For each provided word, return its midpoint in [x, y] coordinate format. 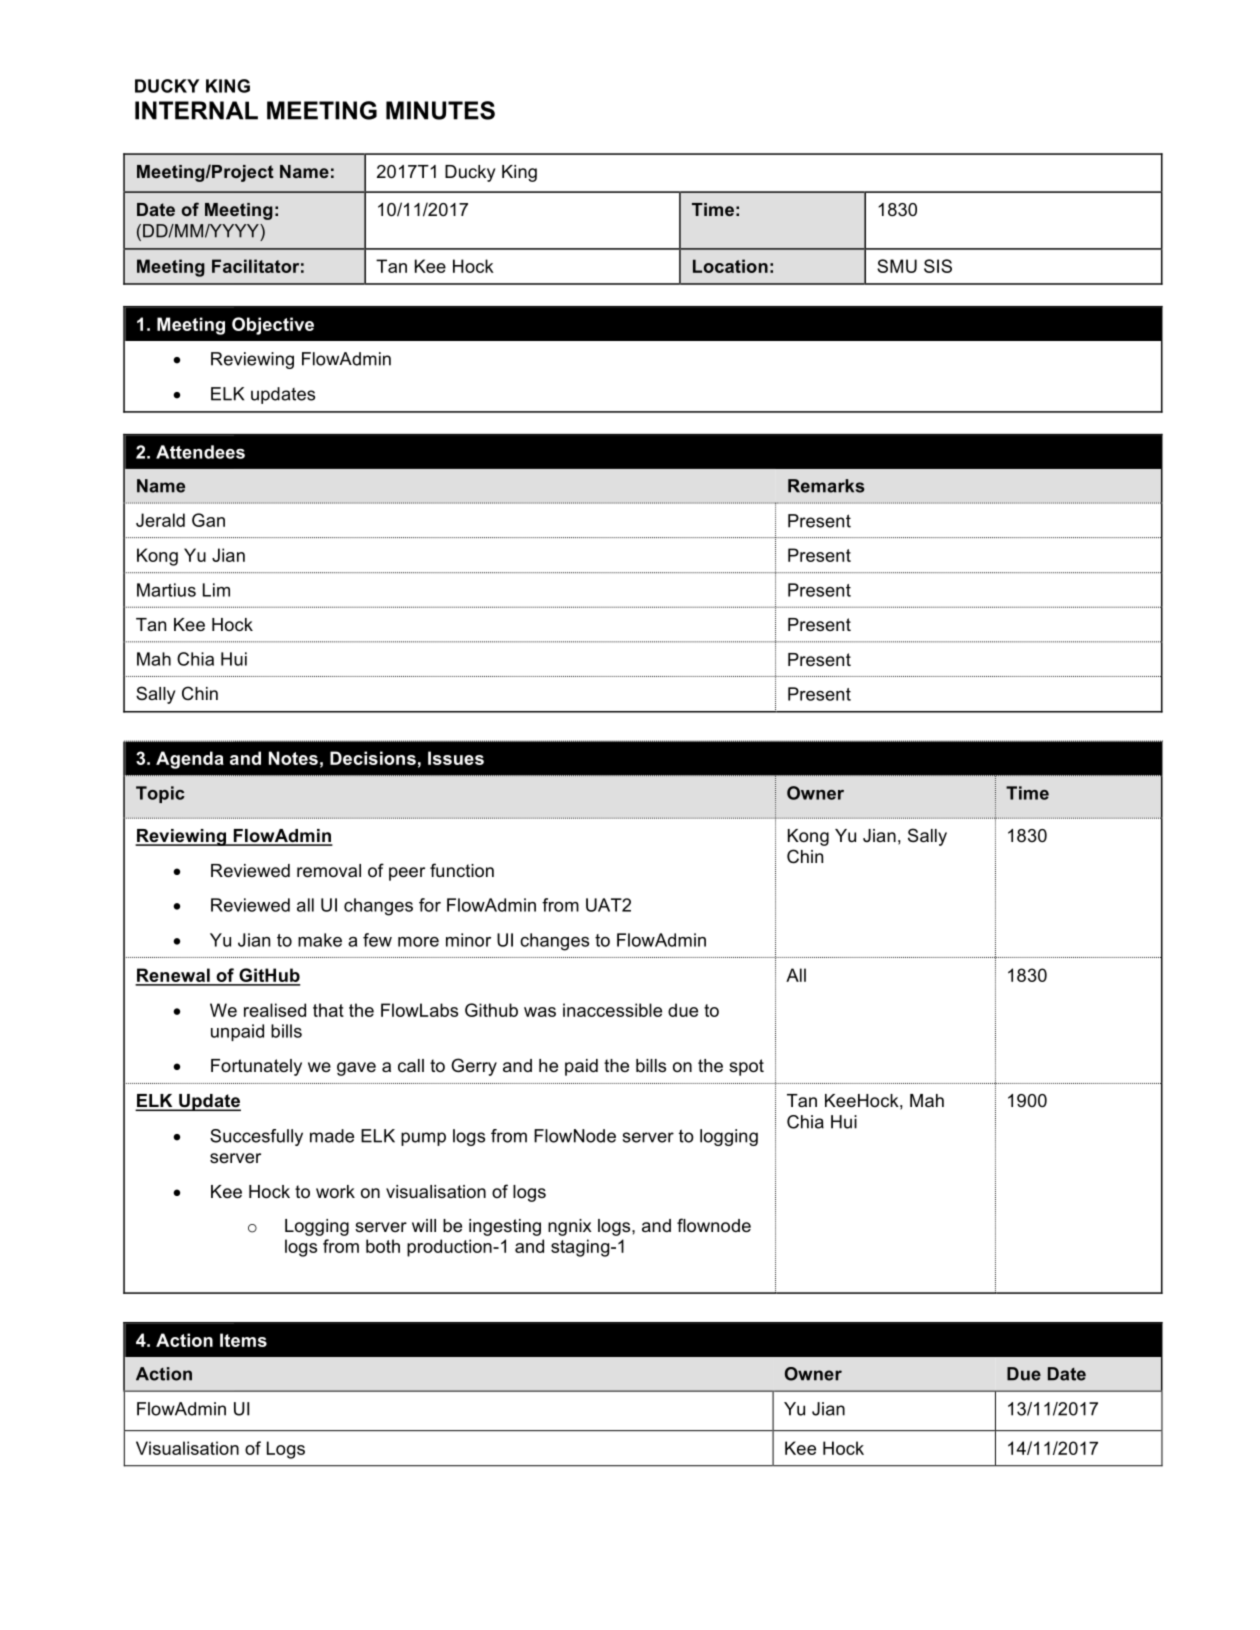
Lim [216, 590]
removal [329, 871]
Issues [456, 758]
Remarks [826, 486]
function [462, 870]
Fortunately [256, 1067]
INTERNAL [196, 110]
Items [243, 1340]
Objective [273, 326]
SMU [897, 266]
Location [730, 266]
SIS [938, 266]
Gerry [474, 1067]
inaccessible [612, 1010]
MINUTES [440, 110]
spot [746, 1067]
